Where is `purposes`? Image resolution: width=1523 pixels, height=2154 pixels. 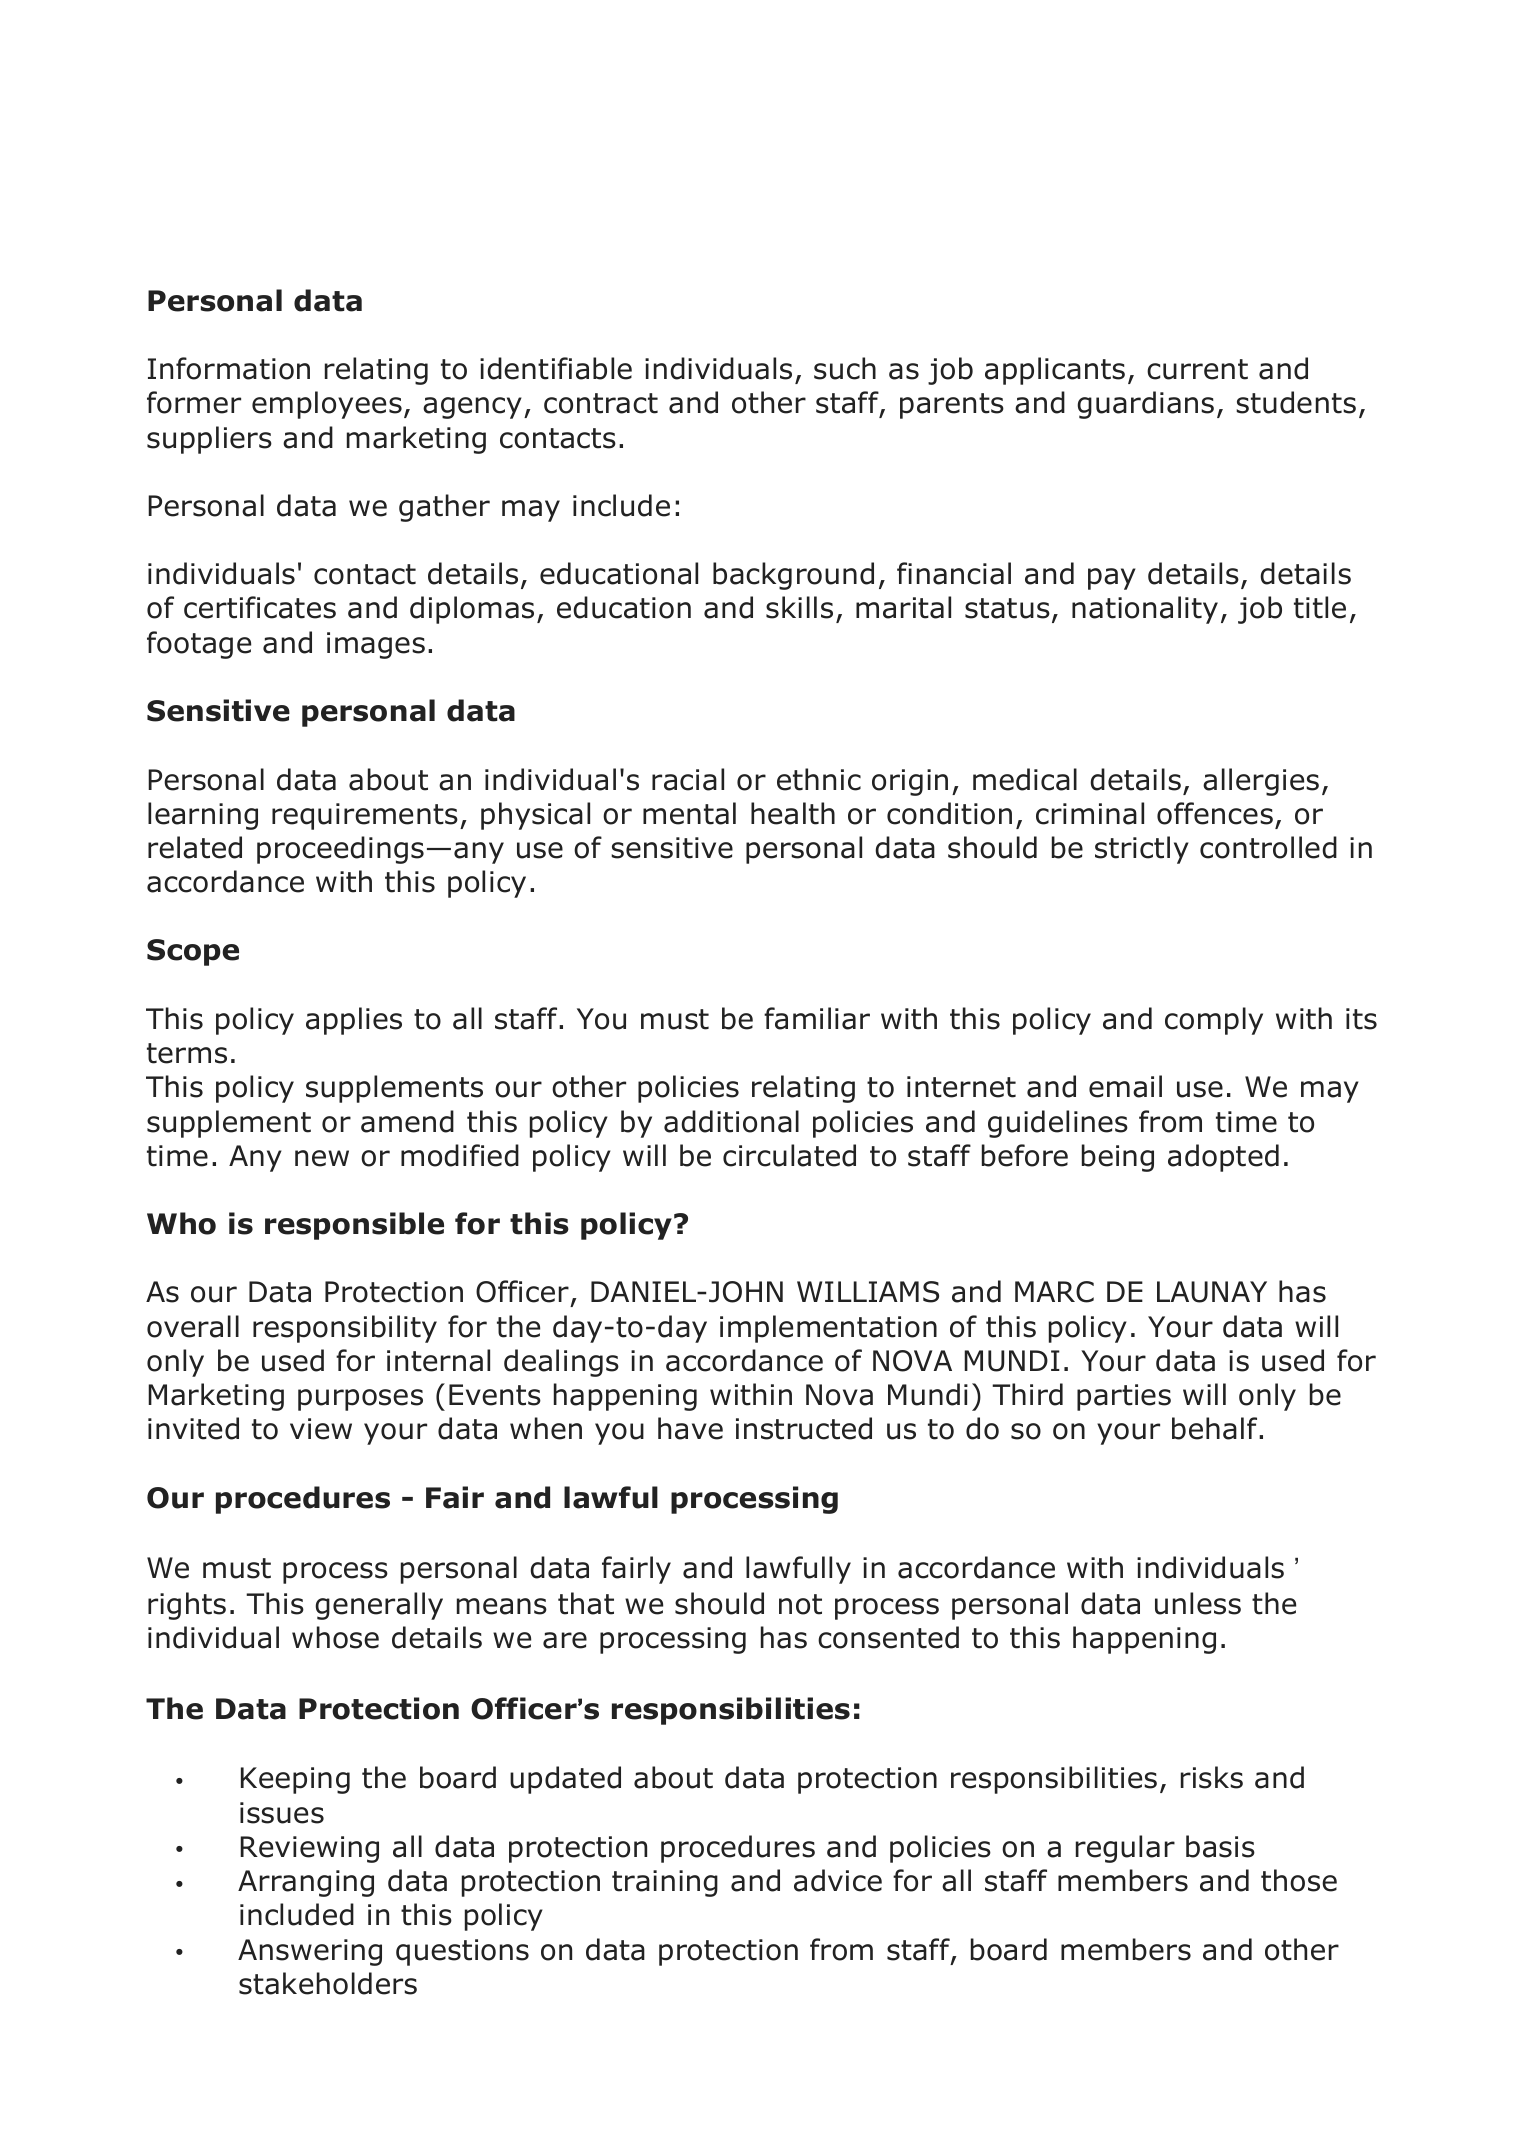
purposes is located at coordinates (360, 1400).
